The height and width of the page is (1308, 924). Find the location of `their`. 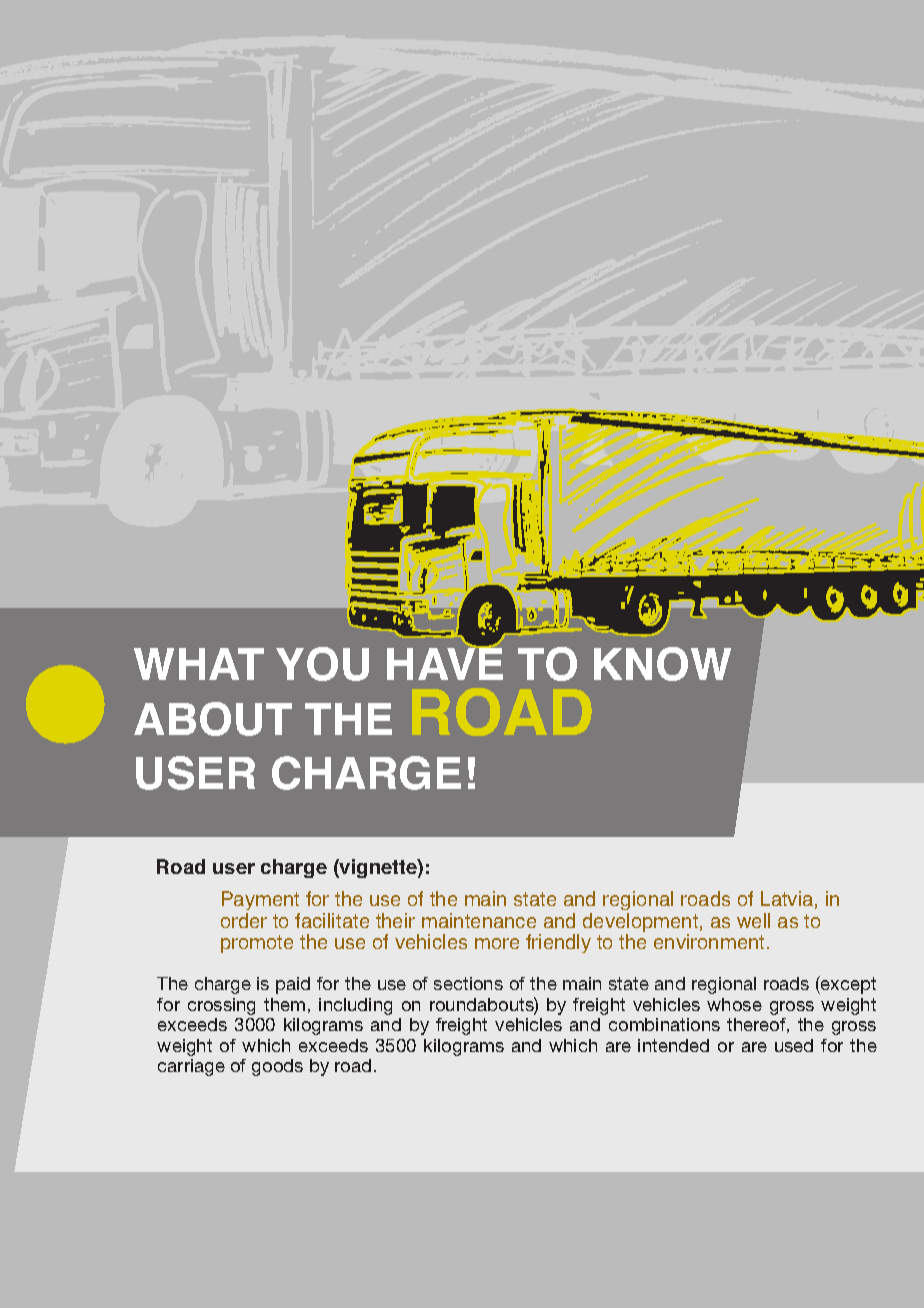

their is located at coordinates (395, 920).
